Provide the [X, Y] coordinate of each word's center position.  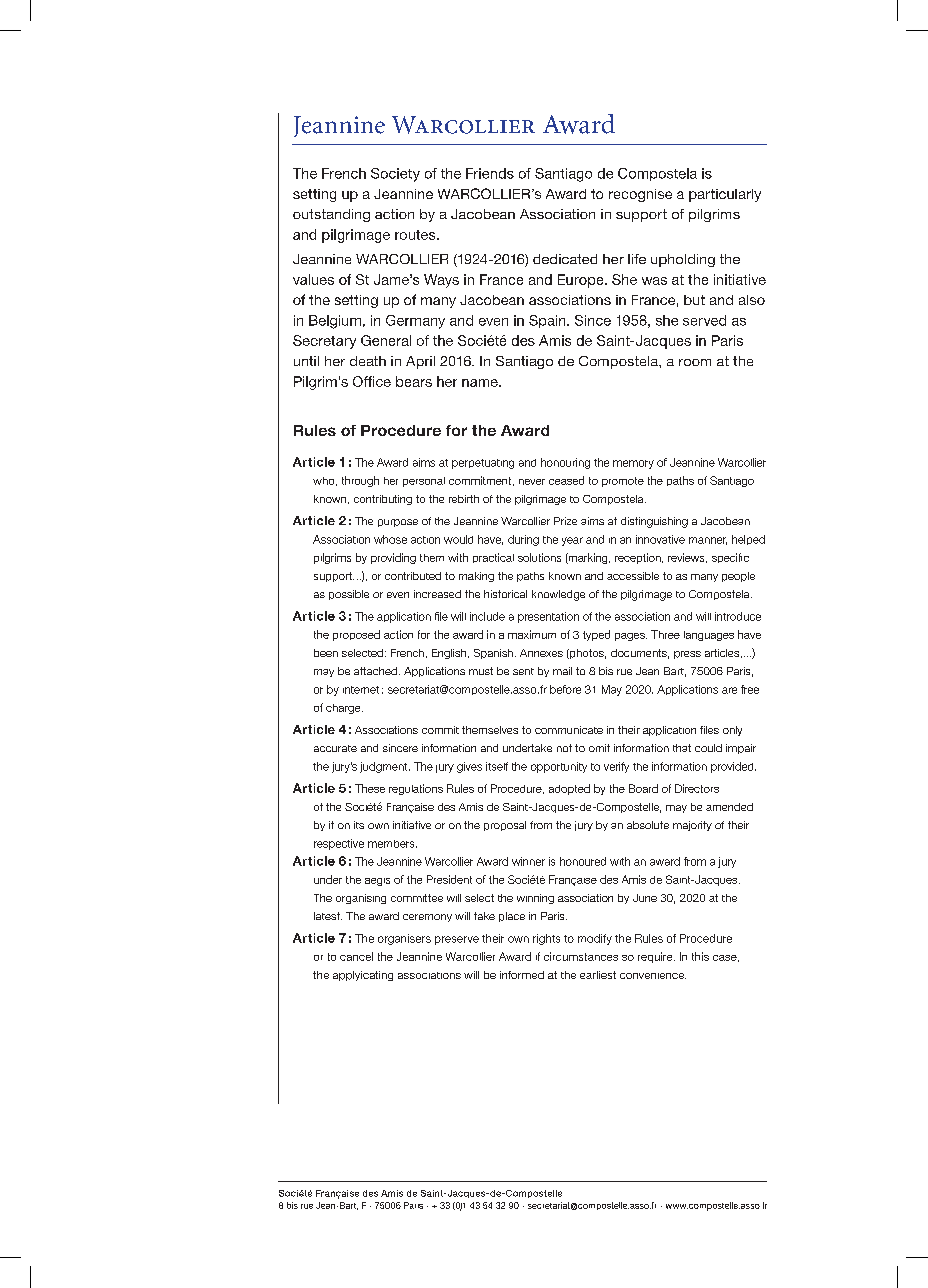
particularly [725, 195]
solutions [539, 557]
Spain [548, 321]
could [708, 748]
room [695, 362]
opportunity [559, 767]
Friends [490, 173]
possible [349, 595]
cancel [356, 956]
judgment [385, 767]
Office [372, 381]
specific [730, 558]
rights [546, 939]
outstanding [331, 215]
